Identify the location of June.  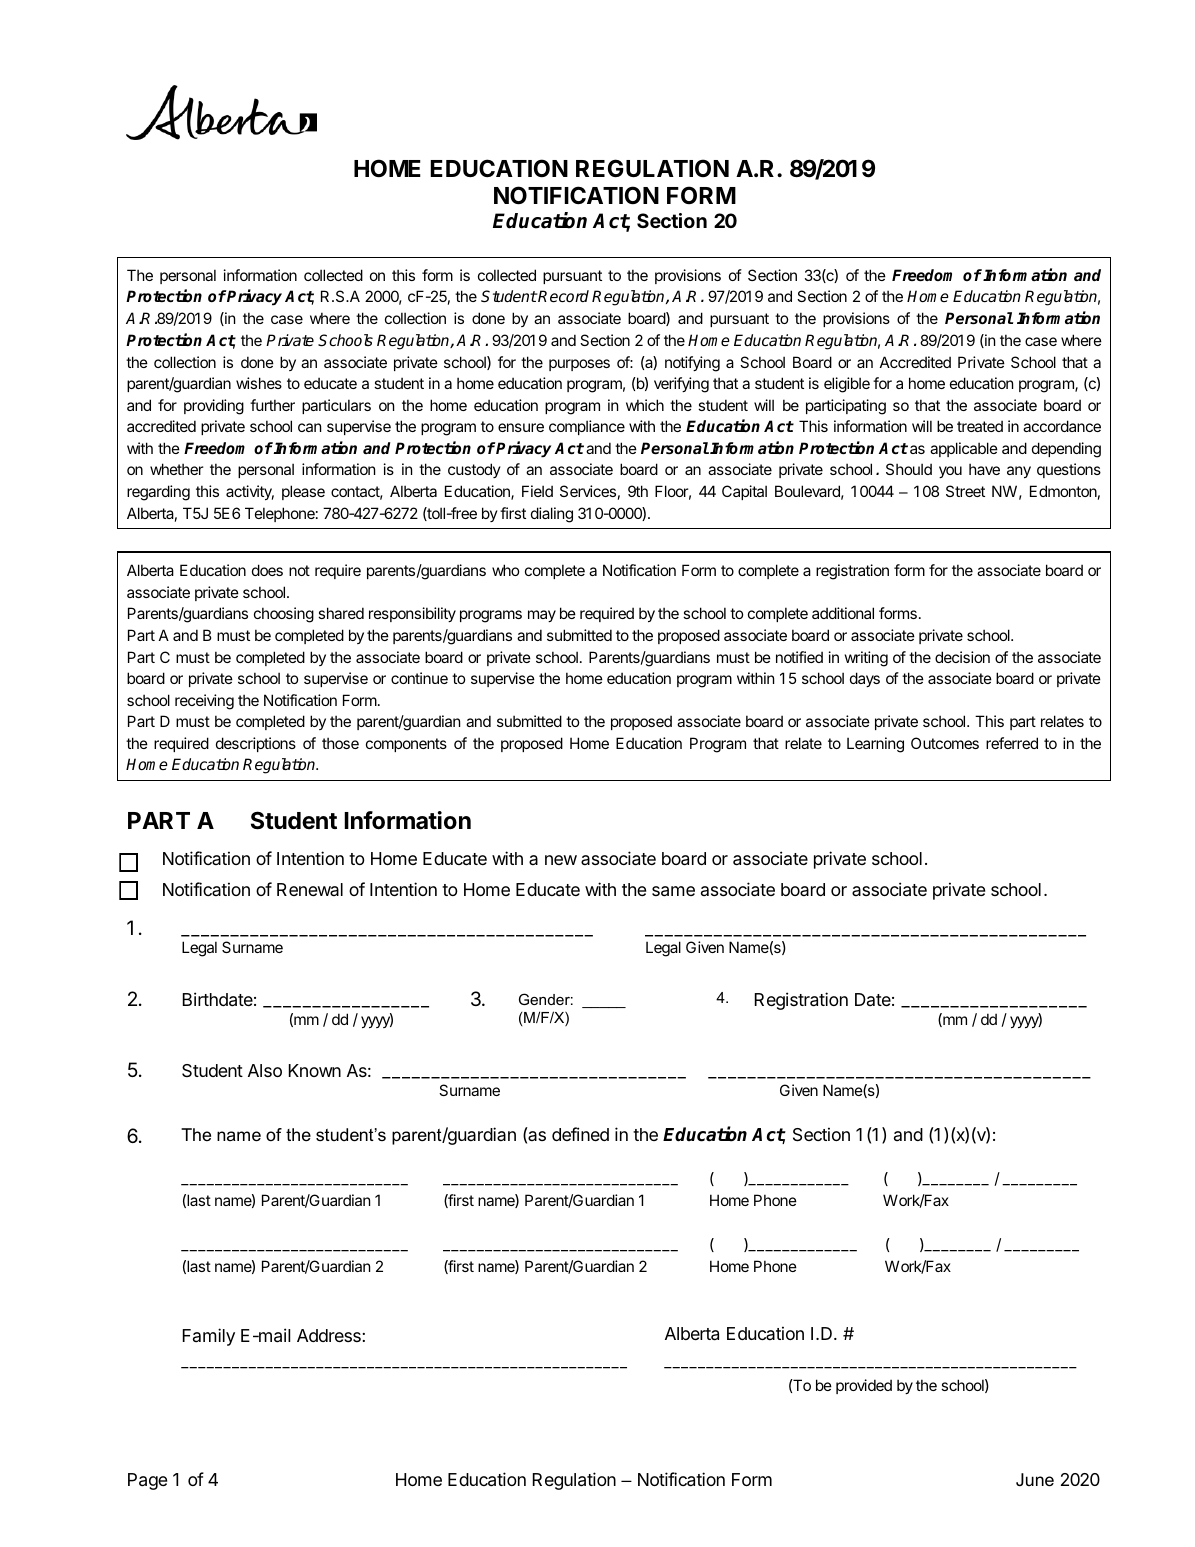
(1035, 1480).
